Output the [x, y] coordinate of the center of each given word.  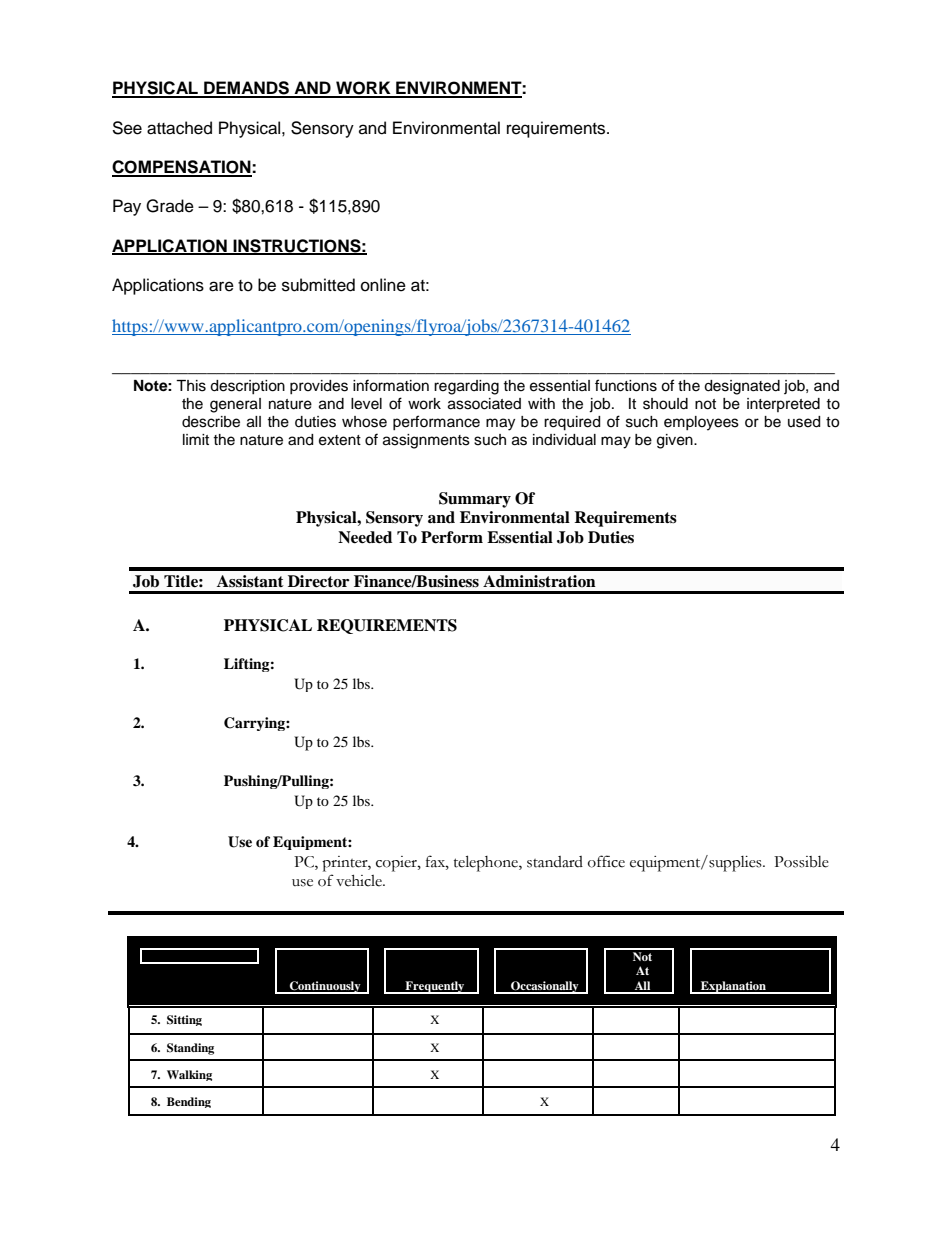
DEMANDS [246, 89]
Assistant [250, 581]
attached [179, 128]
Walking [189, 1075]
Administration [539, 581]
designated [742, 387]
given [676, 441]
